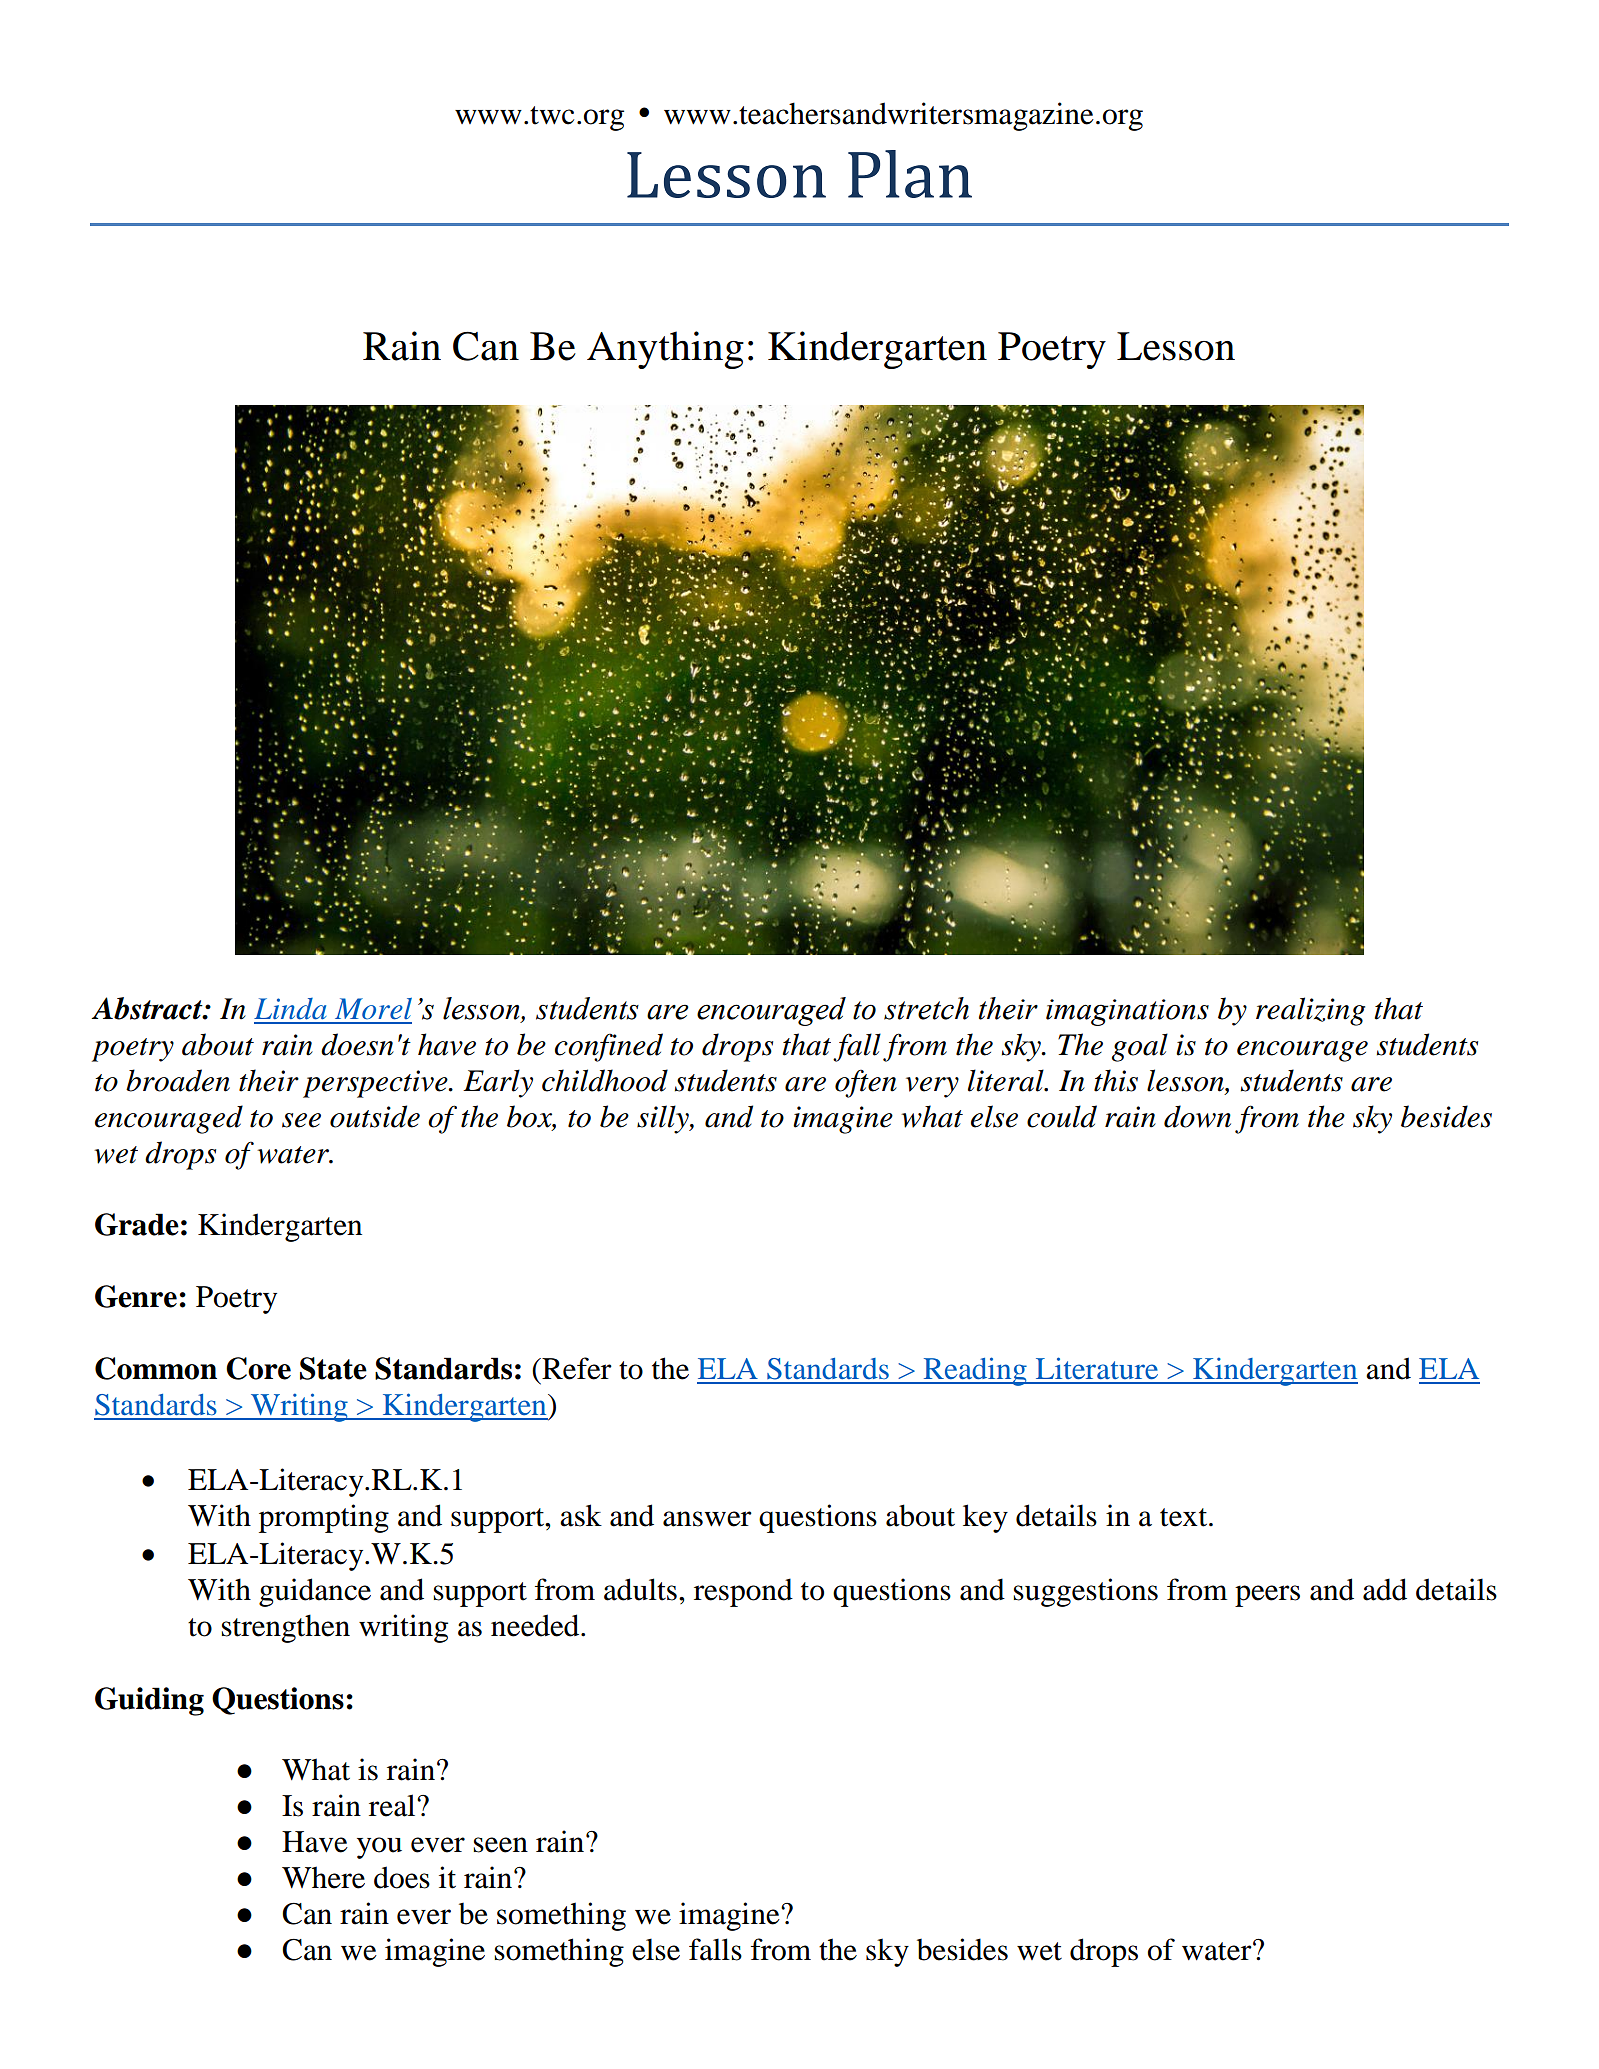  I want to click on answer, so click(707, 1519).
